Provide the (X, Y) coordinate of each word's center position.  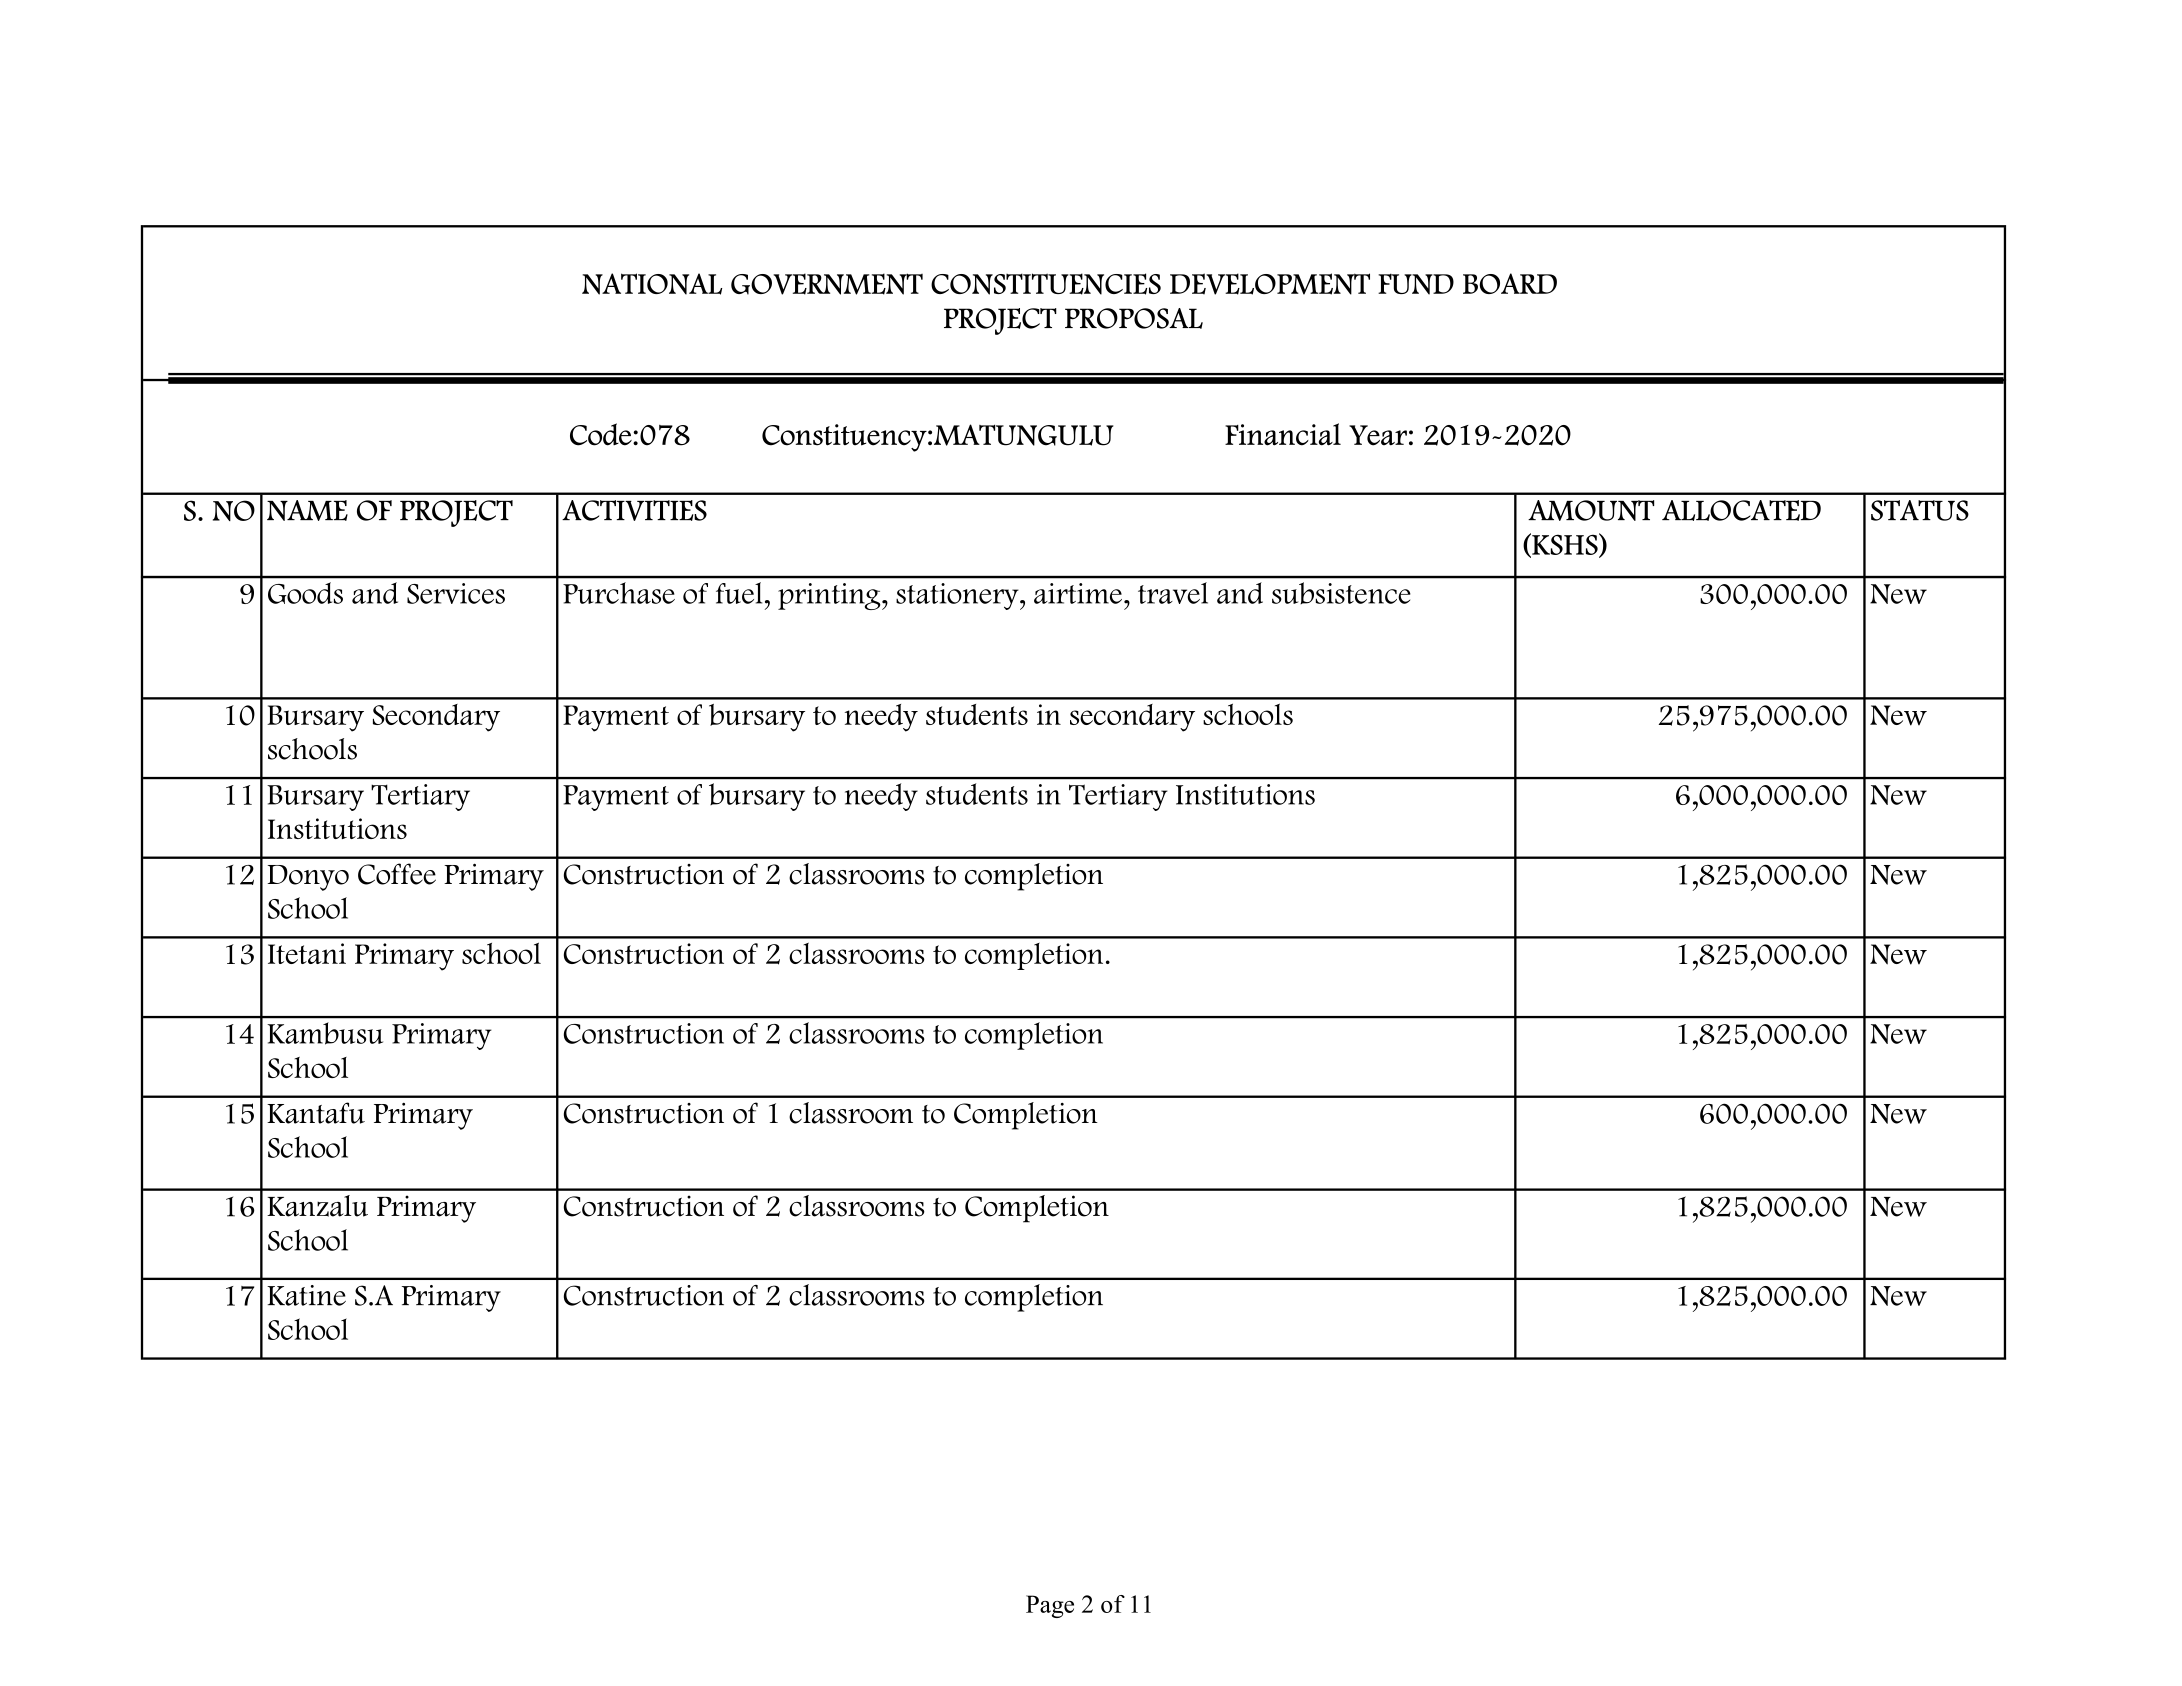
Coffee (397, 874)
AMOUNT (1591, 510)
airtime (1078, 593)
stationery (958, 596)
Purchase (619, 593)
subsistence (1341, 593)
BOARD (1510, 283)
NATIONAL (652, 284)
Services (456, 593)
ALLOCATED (1741, 510)
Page (1050, 1606)
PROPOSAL (1134, 318)
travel (1173, 593)
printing (830, 596)
